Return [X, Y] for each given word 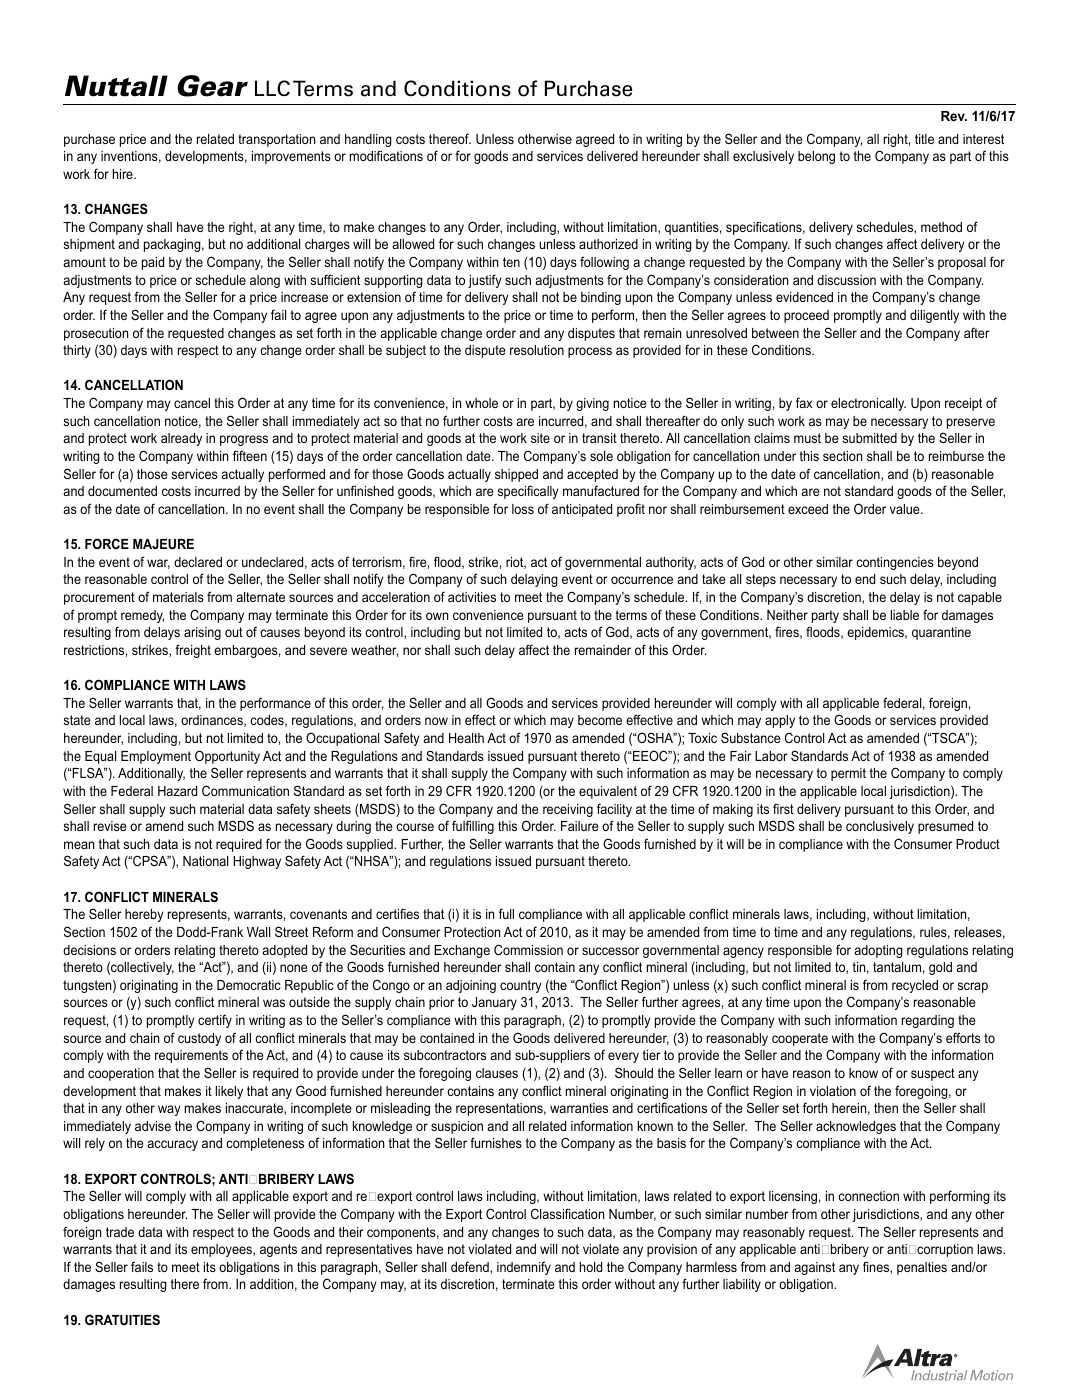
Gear [212, 86]
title [924, 139]
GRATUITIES [122, 1319]
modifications [386, 155]
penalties [922, 1268]
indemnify [524, 1268]
